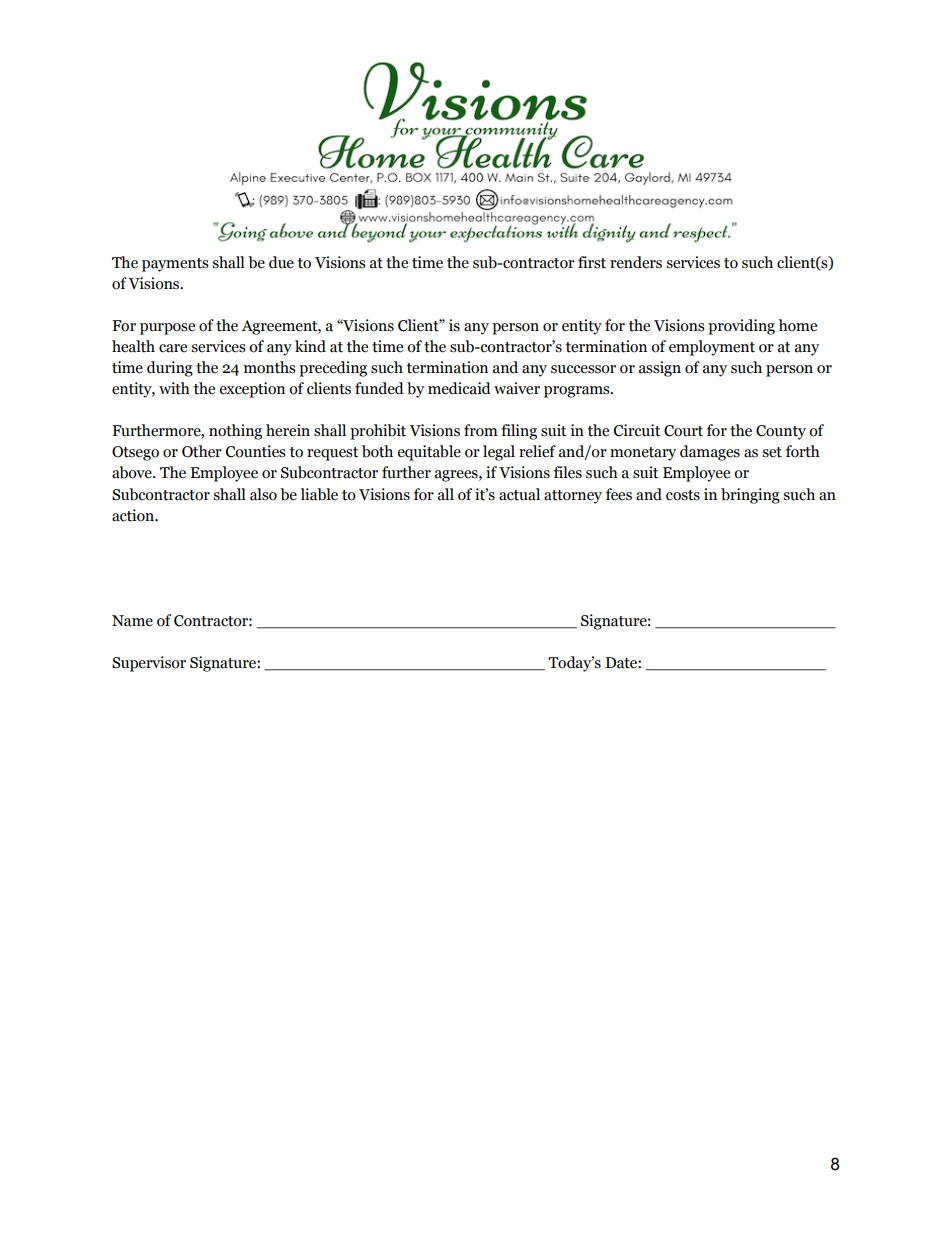 The image size is (952, 1233). I want to click on payments, so click(175, 265).
